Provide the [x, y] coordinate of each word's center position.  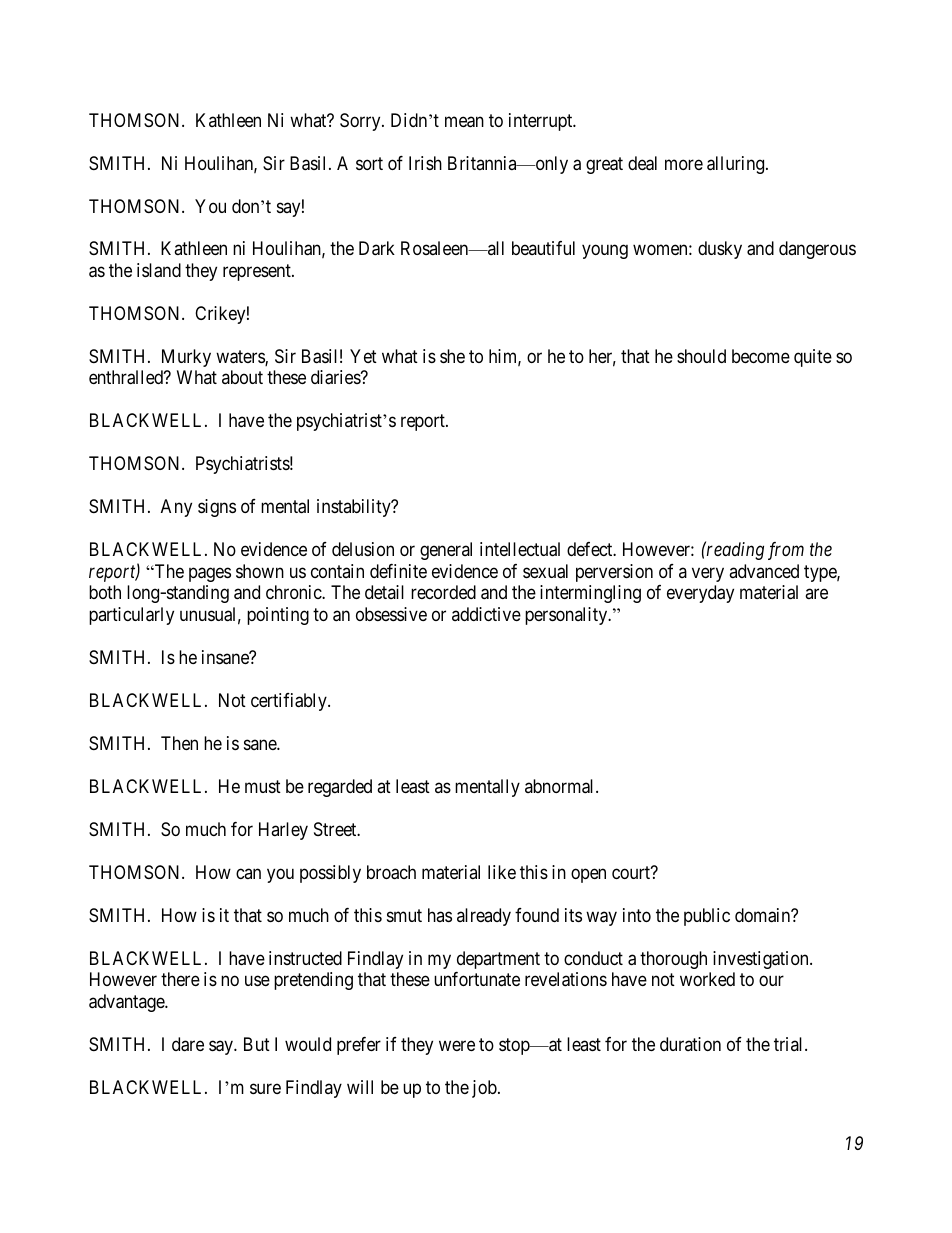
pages [210, 574]
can [248, 873]
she [452, 356]
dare [188, 1044]
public [707, 917]
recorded [443, 592]
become [761, 356]
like [502, 872]
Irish [425, 163]
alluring [737, 165]
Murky [186, 358]
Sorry [361, 122]
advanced [764, 571]
